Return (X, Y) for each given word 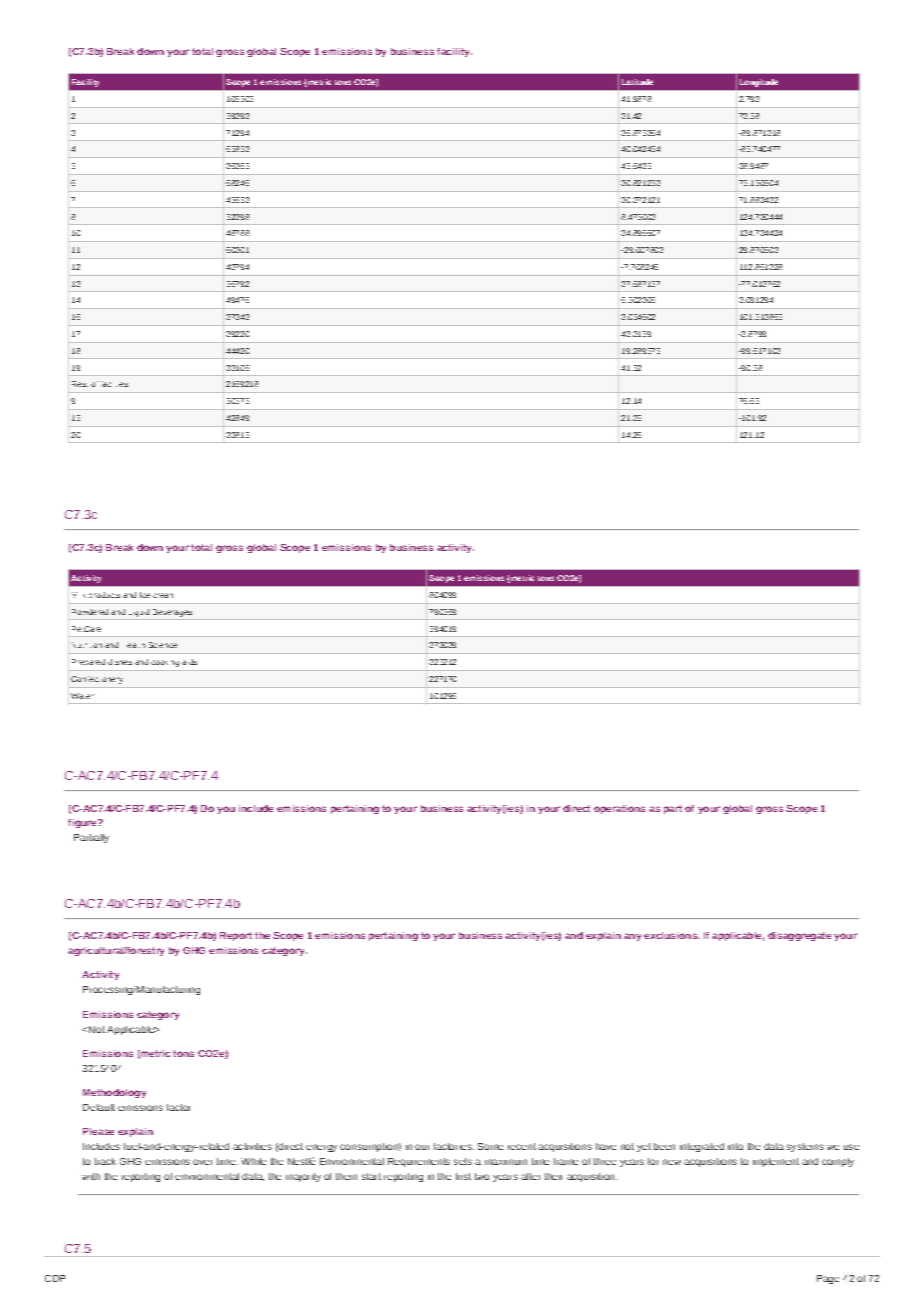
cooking (165, 663)
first (463, 1176)
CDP (55, 1278)
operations (619, 809)
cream (163, 595)
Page (828, 1279)
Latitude (637, 82)
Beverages (172, 613)
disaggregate (799, 936)
